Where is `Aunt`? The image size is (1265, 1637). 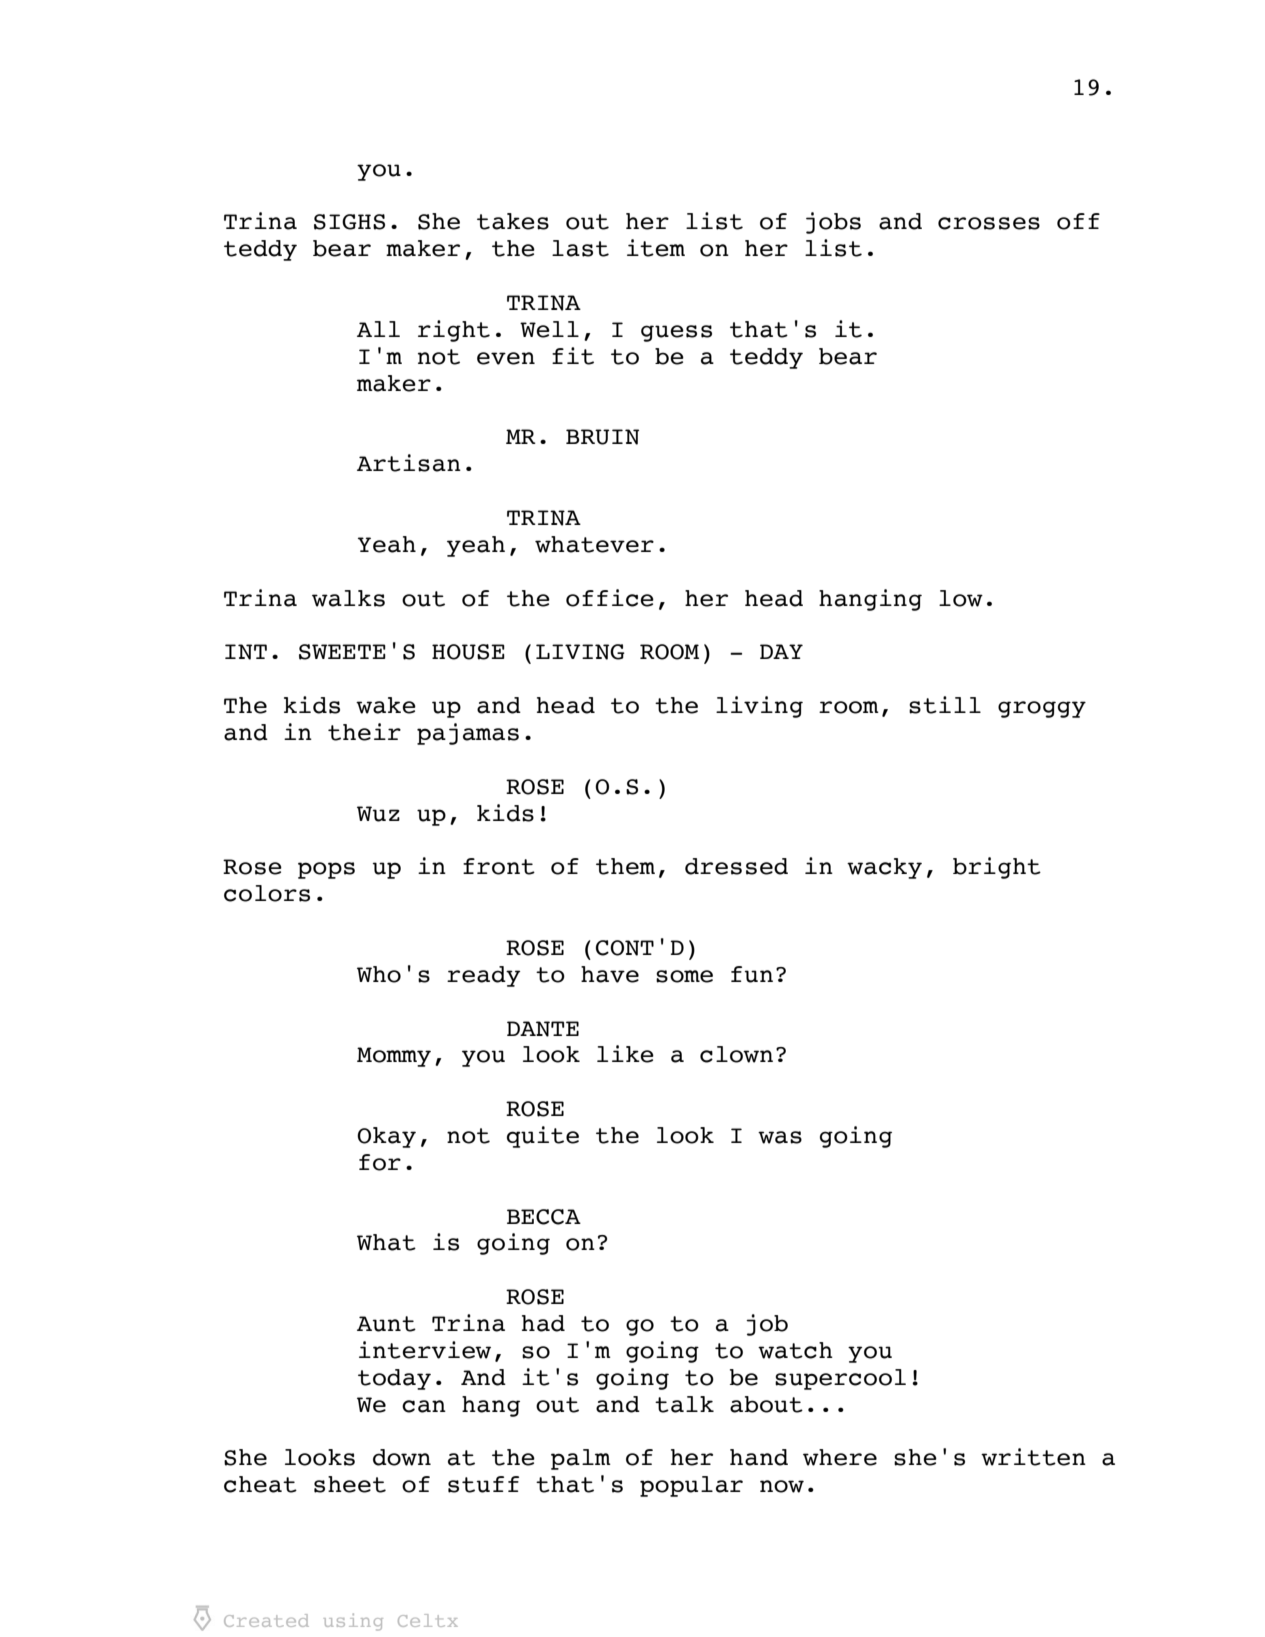 Aunt is located at coordinates (386, 1324).
